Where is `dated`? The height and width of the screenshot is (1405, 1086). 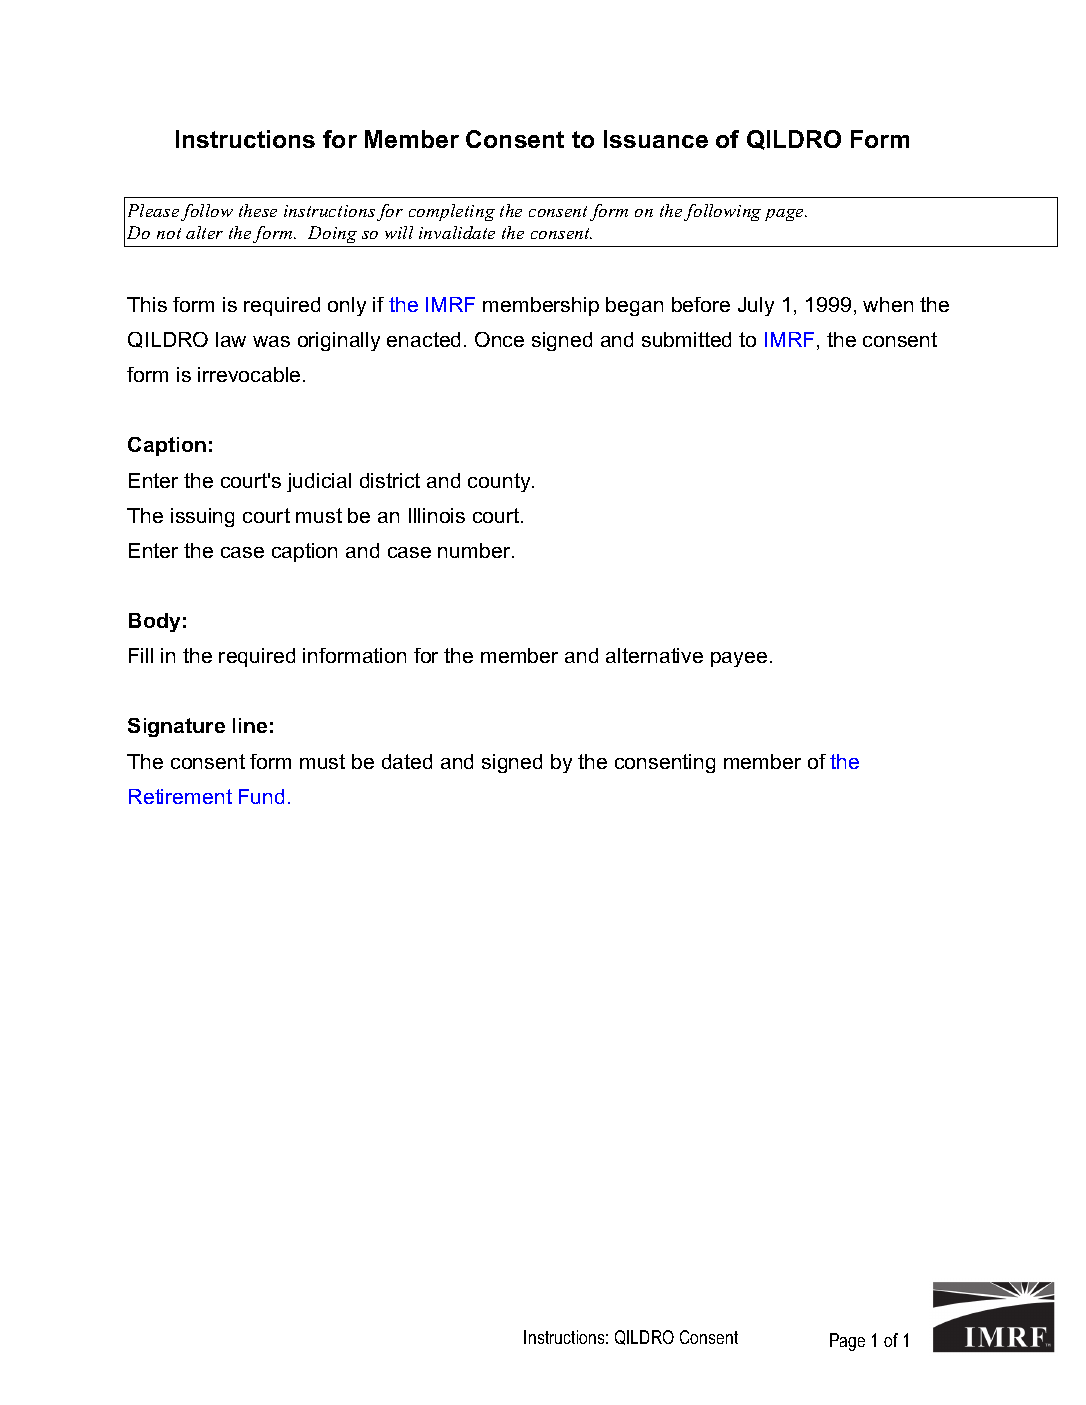
dated is located at coordinates (407, 761).
